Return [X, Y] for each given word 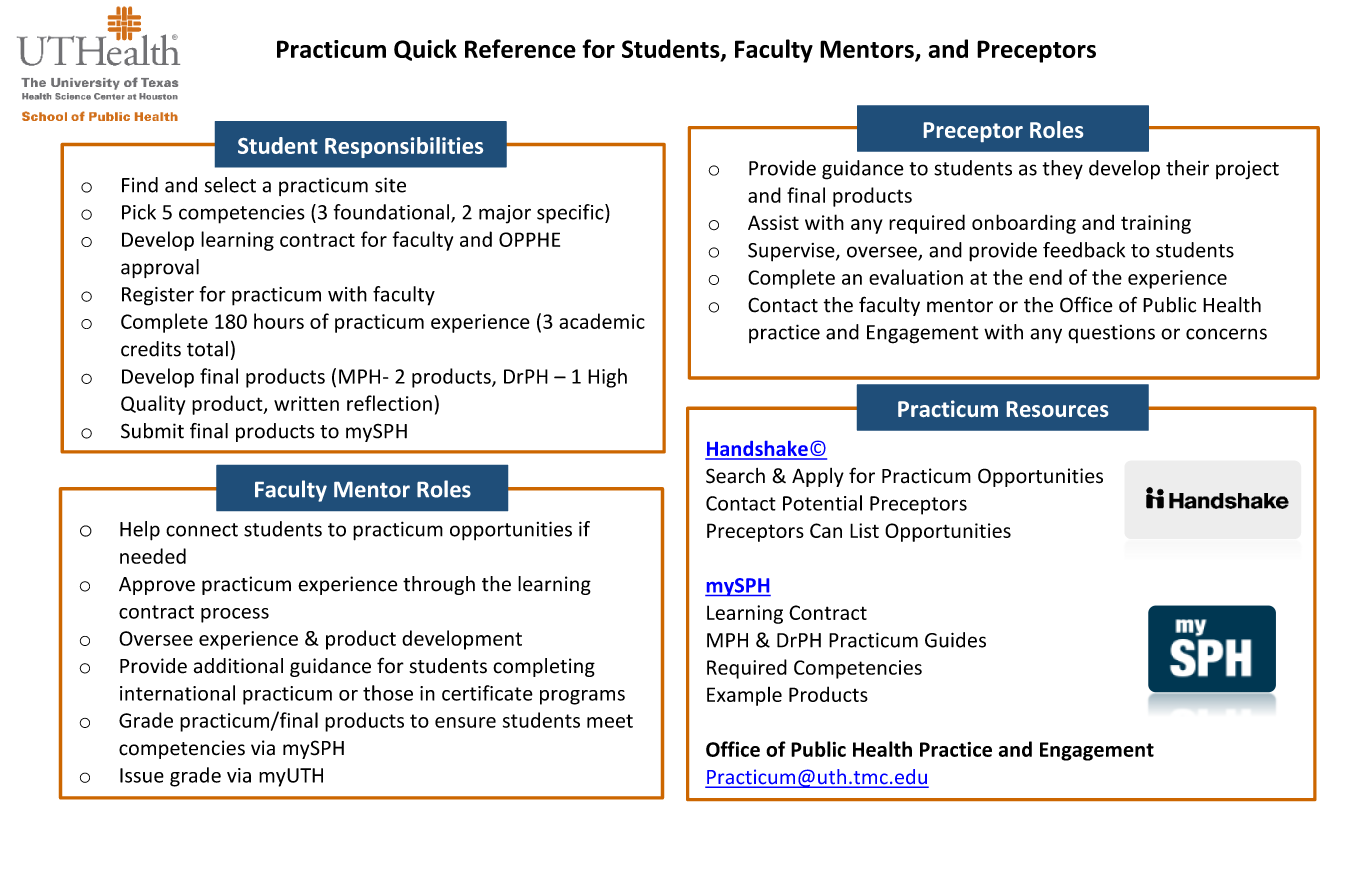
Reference [520, 48]
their [1187, 168]
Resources [1057, 409]
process [235, 615]
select [230, 185]
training [1156, 224]
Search [735, 476]
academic [602, 321]
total [207, 349]
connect [202, 530]
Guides [955, 640]
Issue [142, 775]
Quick [425, 50]
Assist [773, 222]
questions [1111, 334]
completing [544, 667]
